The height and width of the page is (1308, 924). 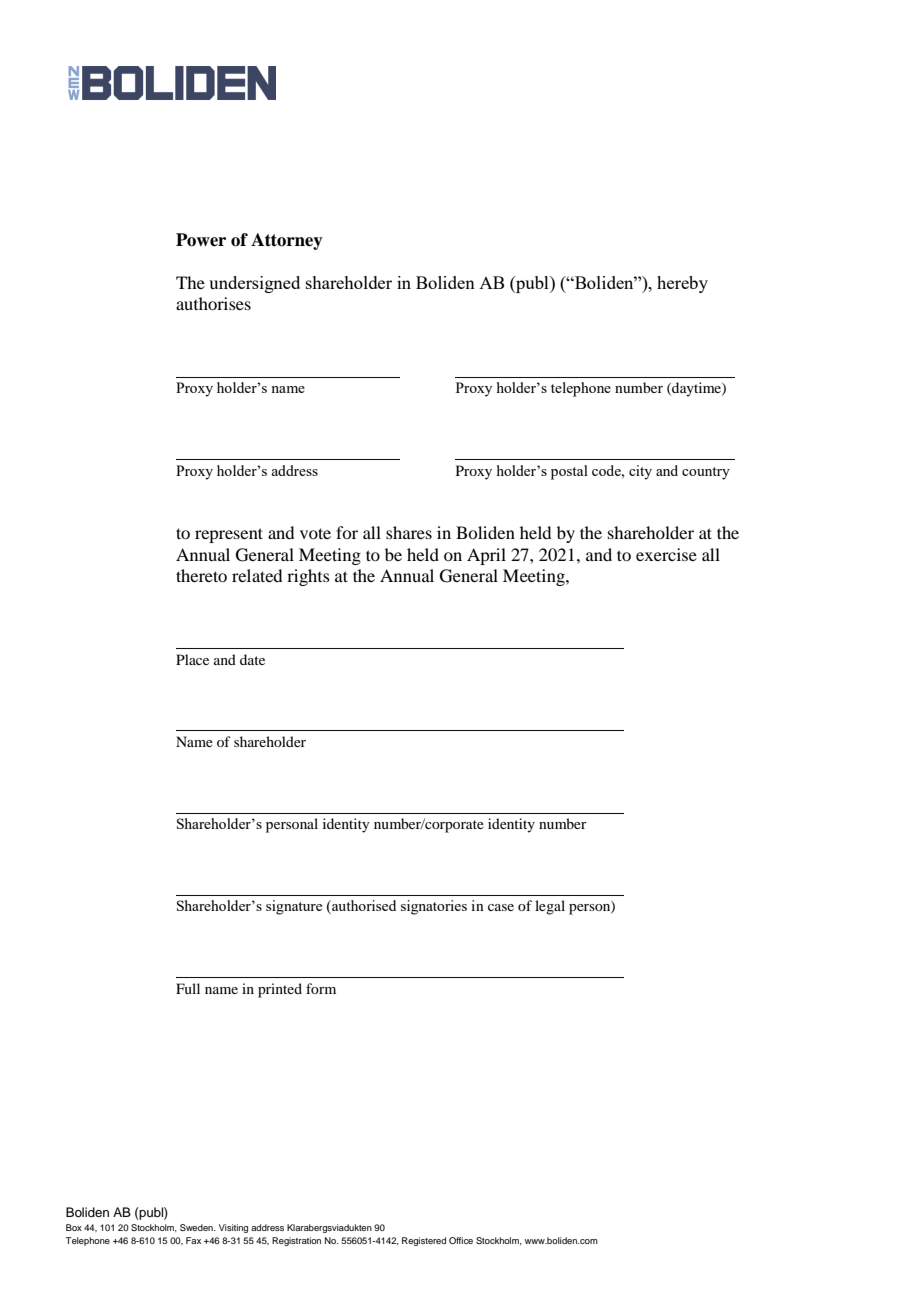 I want to click on Power, so click(x=201, y=240).
